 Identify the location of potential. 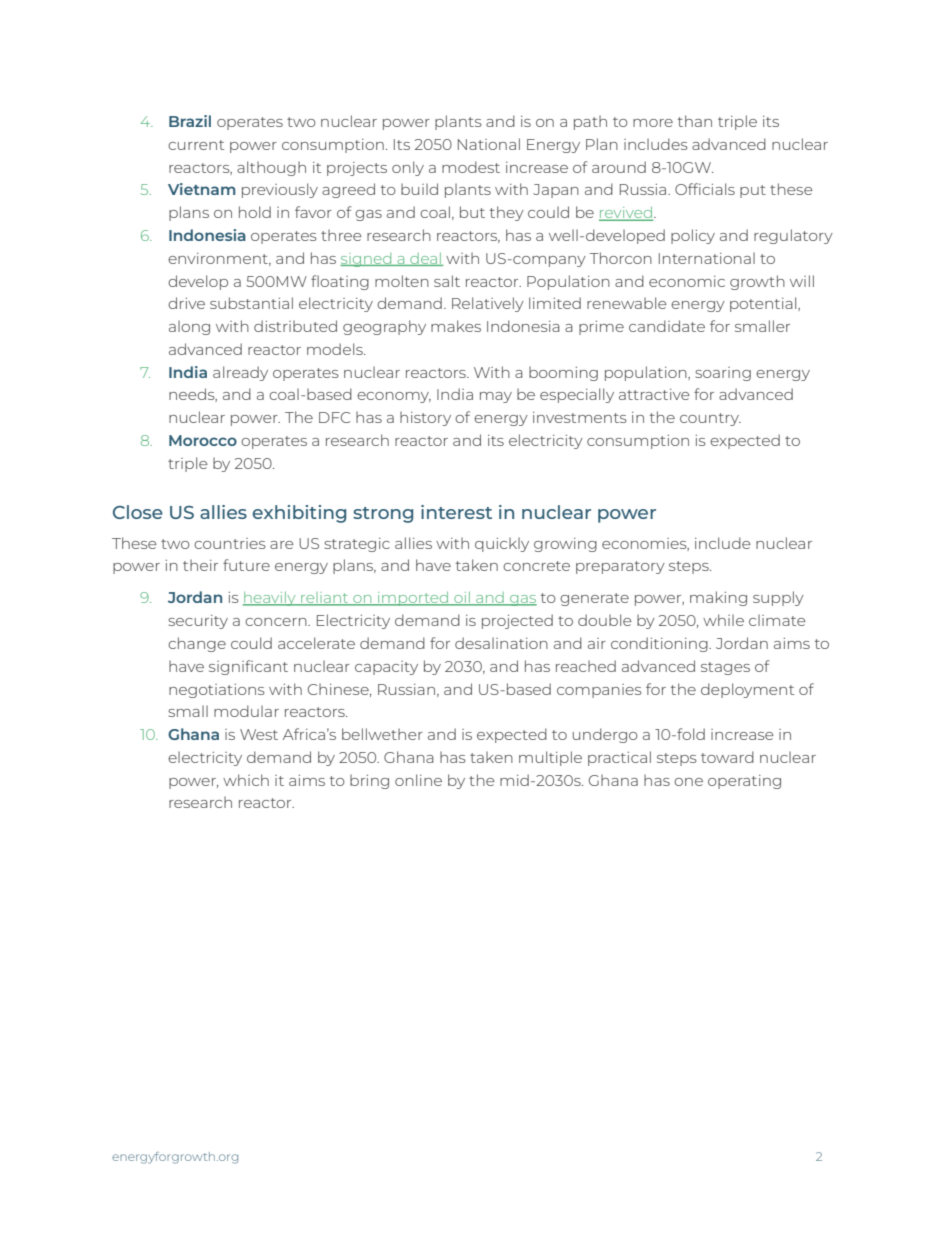
(764, 304).
